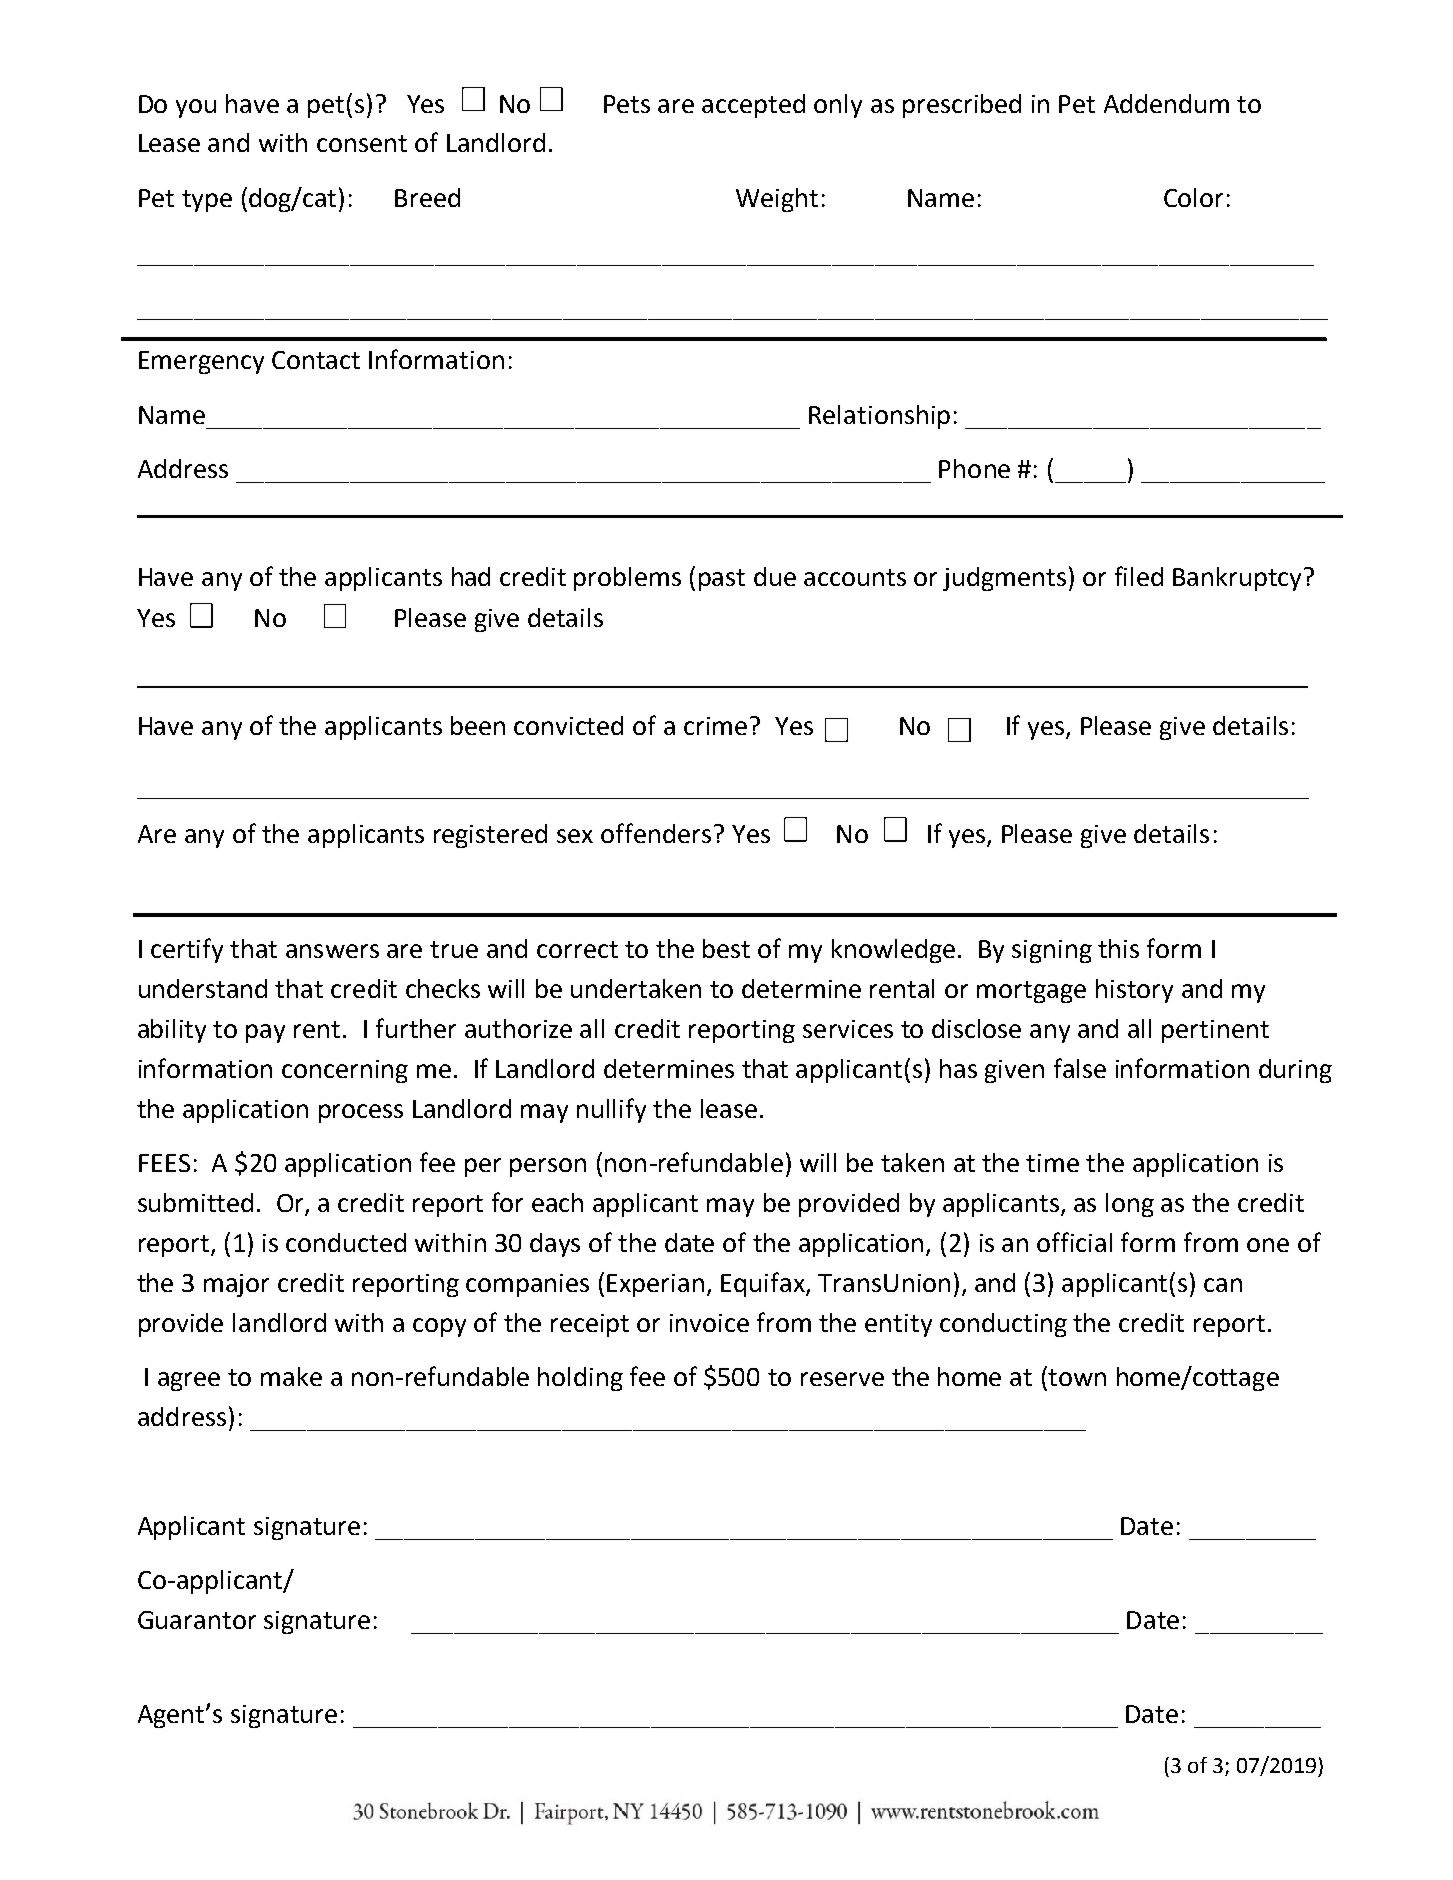 Image resolution: width=1453 pixels, height=1880 pixels. What do you see at coordinates (265, 1033) in the screenshot?
I see `pay` at bounding box center [265, 1033].
